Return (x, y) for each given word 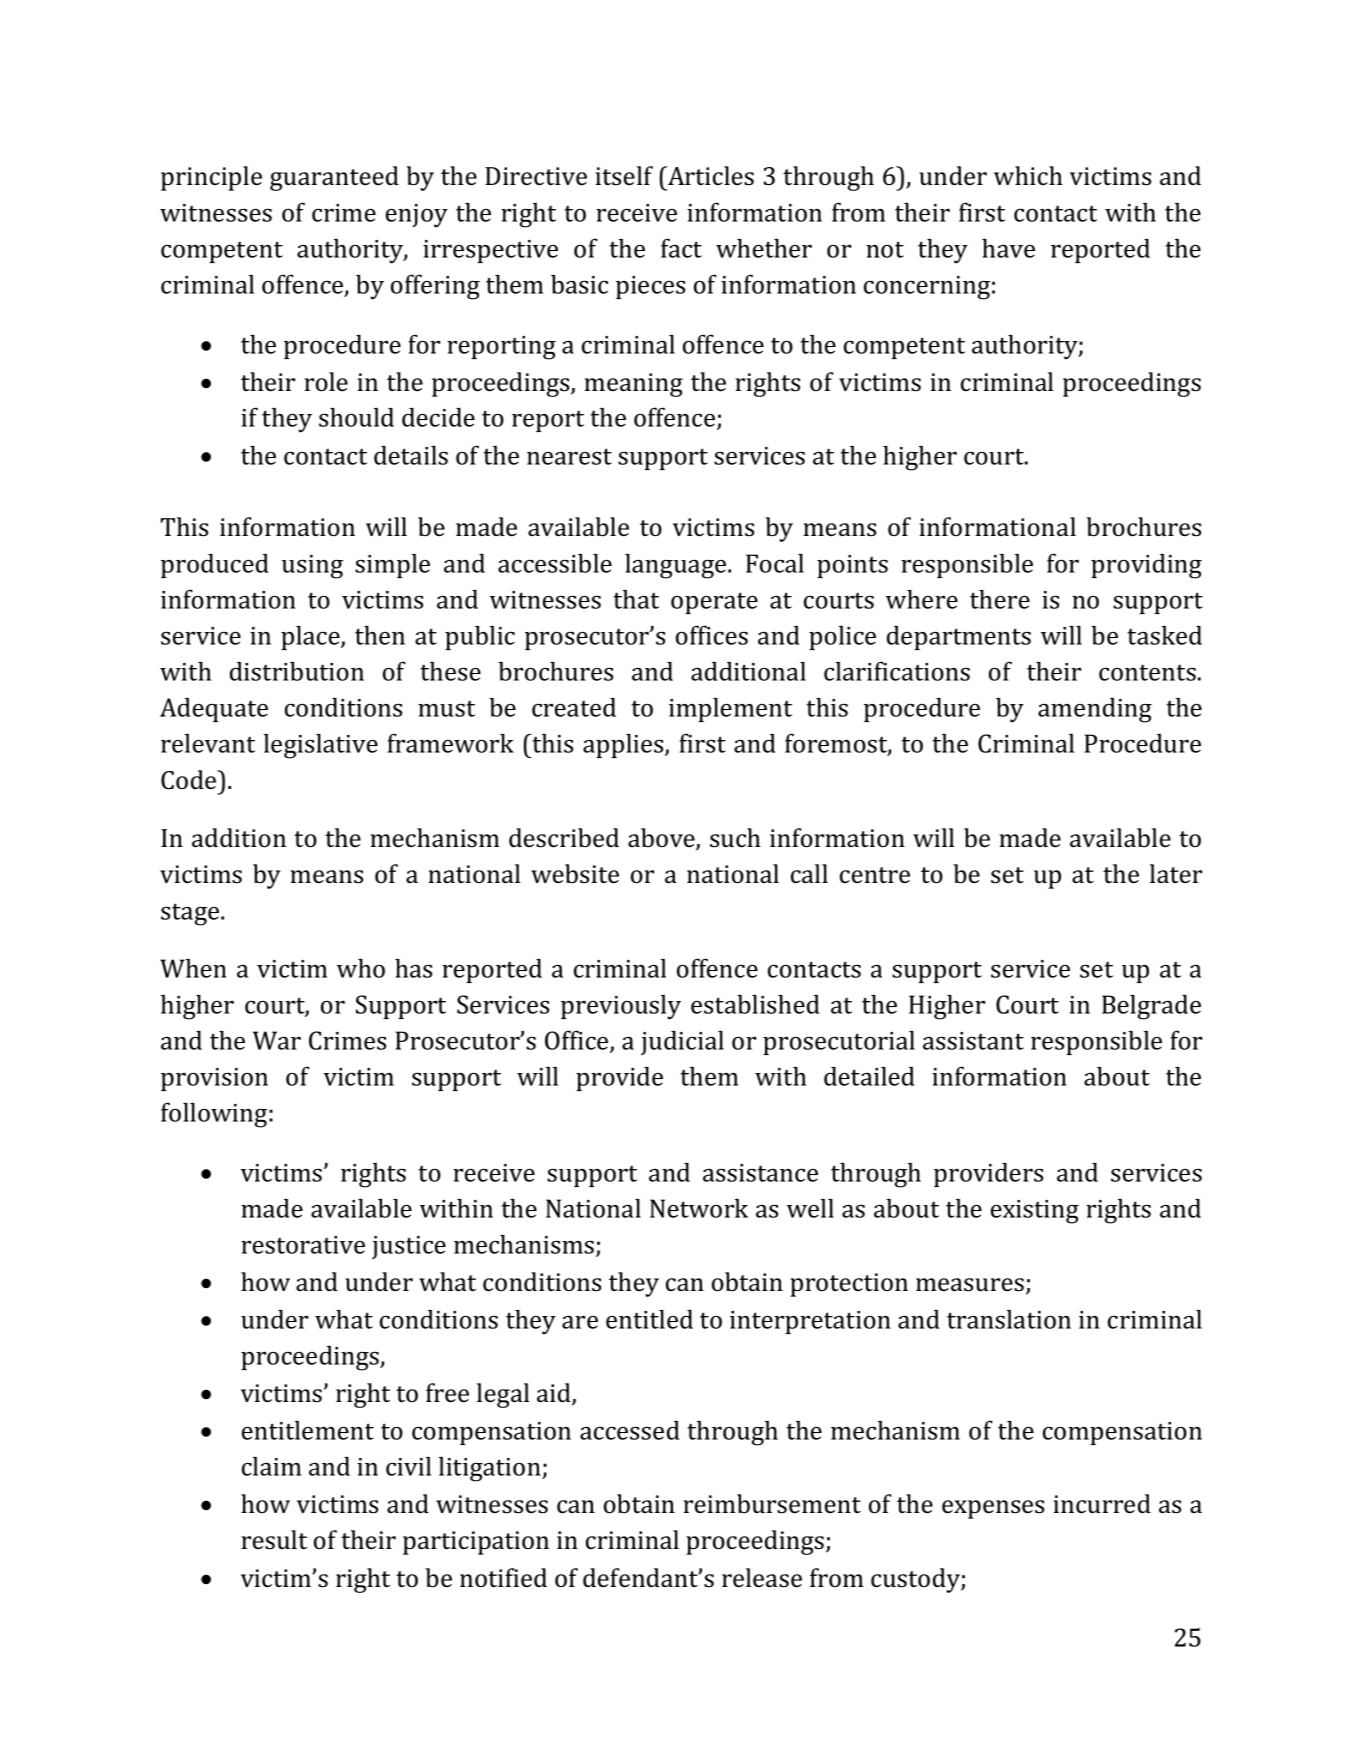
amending (1095, 710)
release (762, 1578)
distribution (297, 671)
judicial (682, 1043)
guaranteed (334, 178)
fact (681, 248)
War (277, 1040)
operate (714, 603)
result (274, 1540)
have (1008, 248)
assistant (973, 1041)
